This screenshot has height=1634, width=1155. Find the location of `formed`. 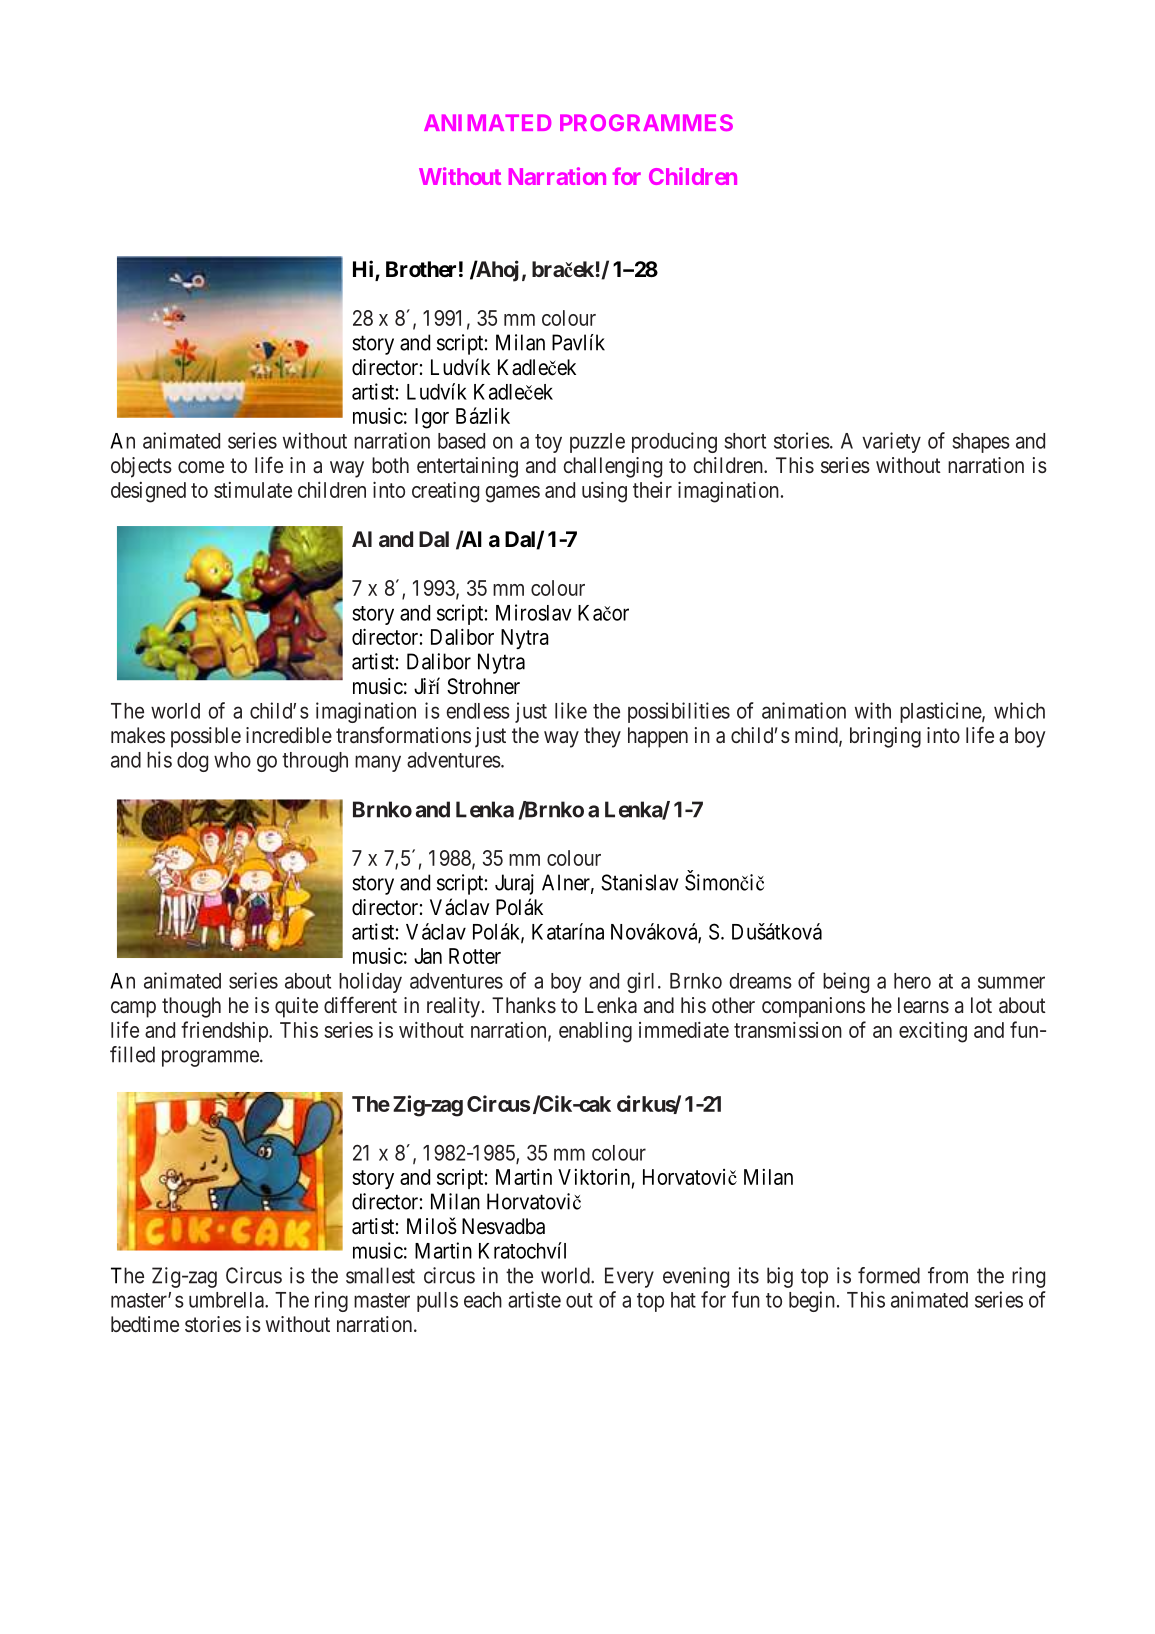

formed is located at coordinates (889, 1275).
